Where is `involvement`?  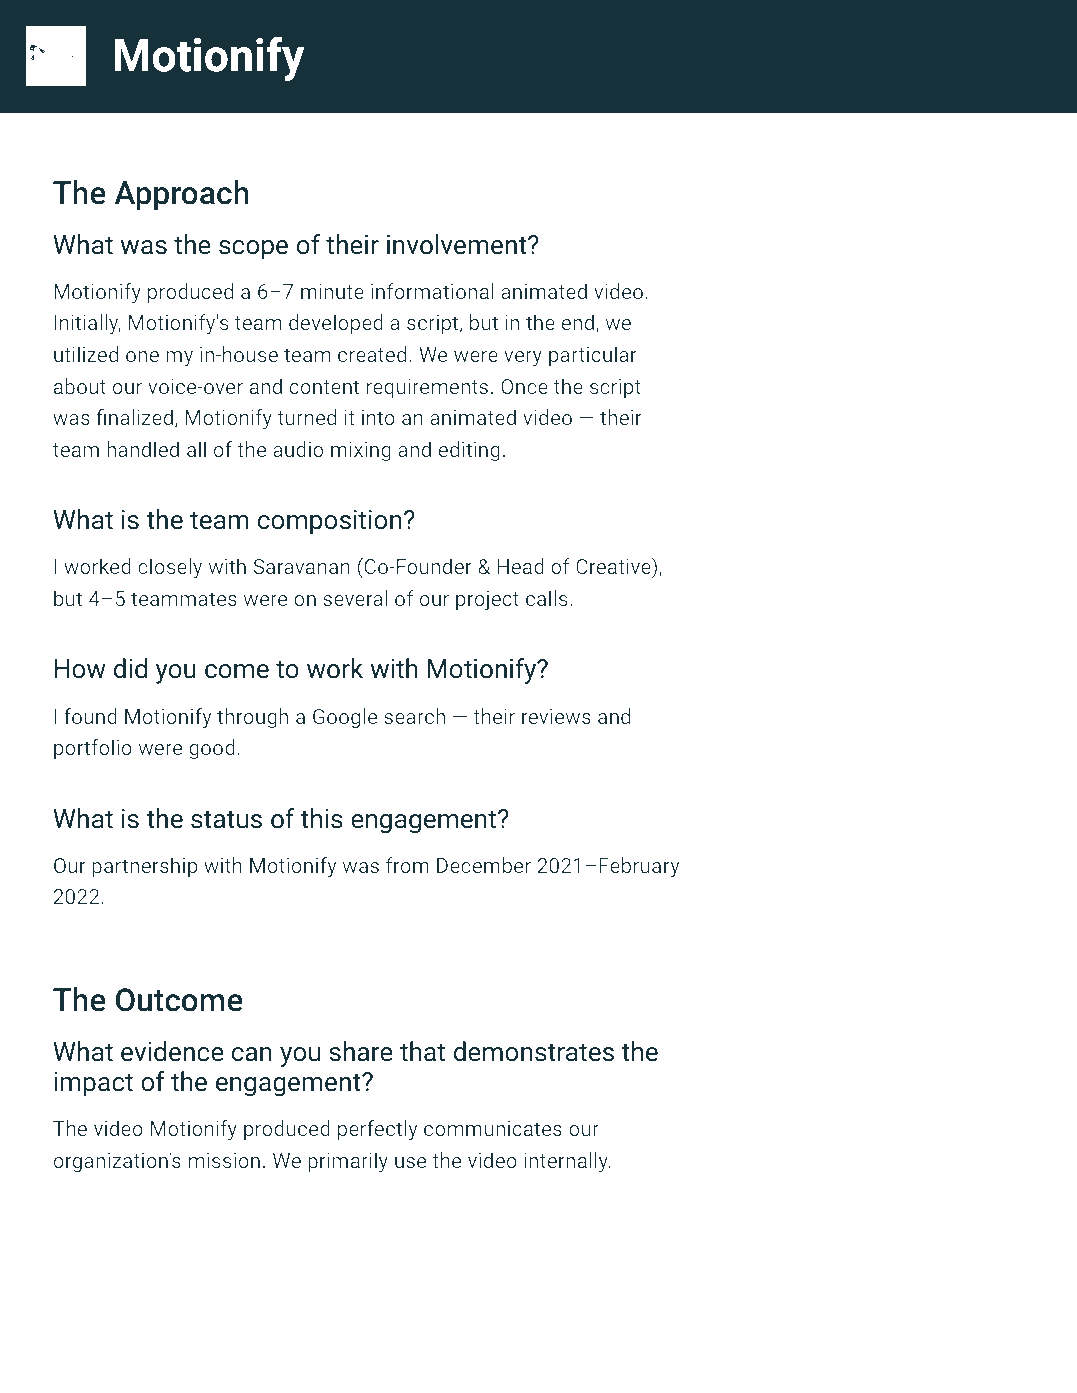
involvement is located at coordinates (458, 244).
